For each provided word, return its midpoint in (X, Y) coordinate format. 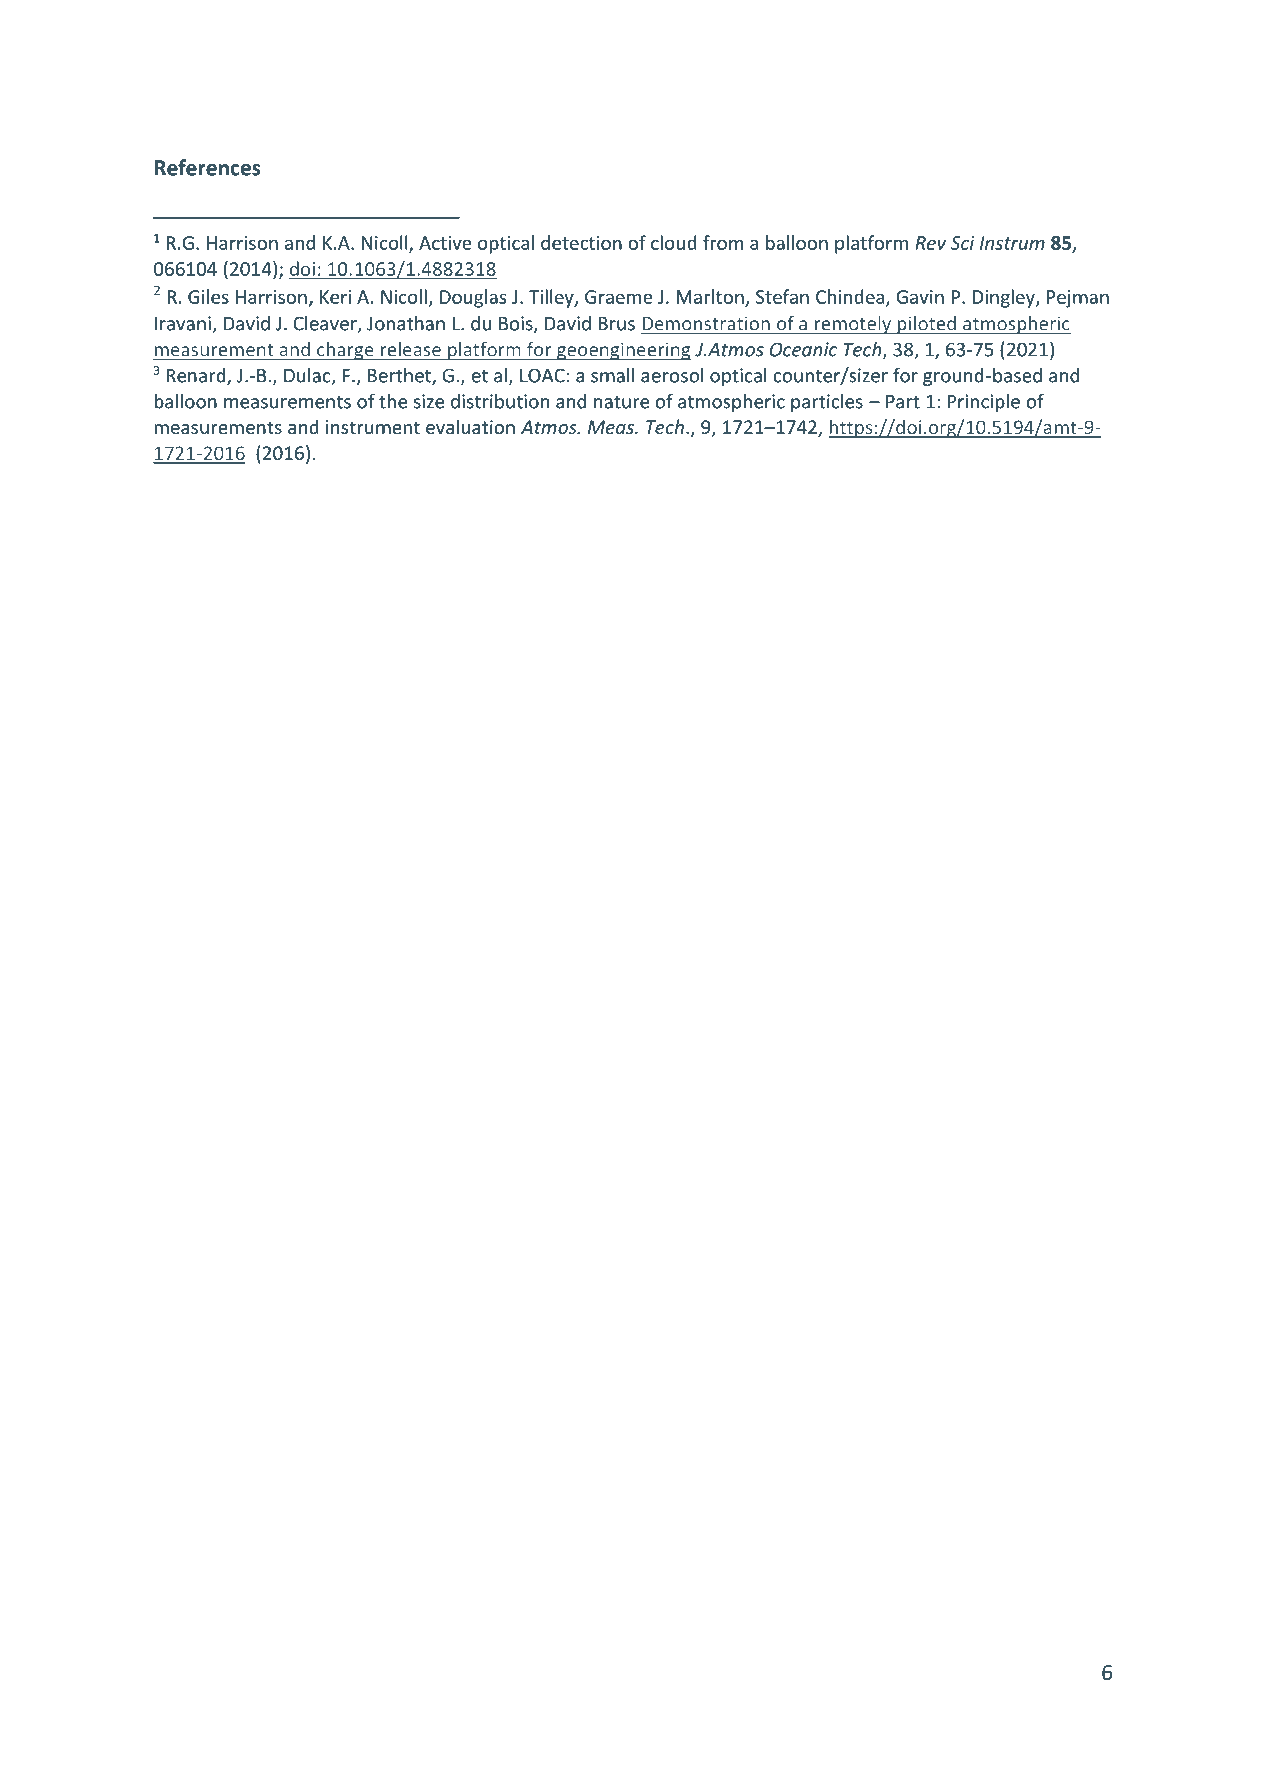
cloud (674, 242)
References (208, 167)
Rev (930, 243)
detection (581, 242)
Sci (963, 243)
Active (445, 243)
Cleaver (326, 324)
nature (621, 402)
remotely (853, 325)
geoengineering (623, 351)
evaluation (470, 426)
